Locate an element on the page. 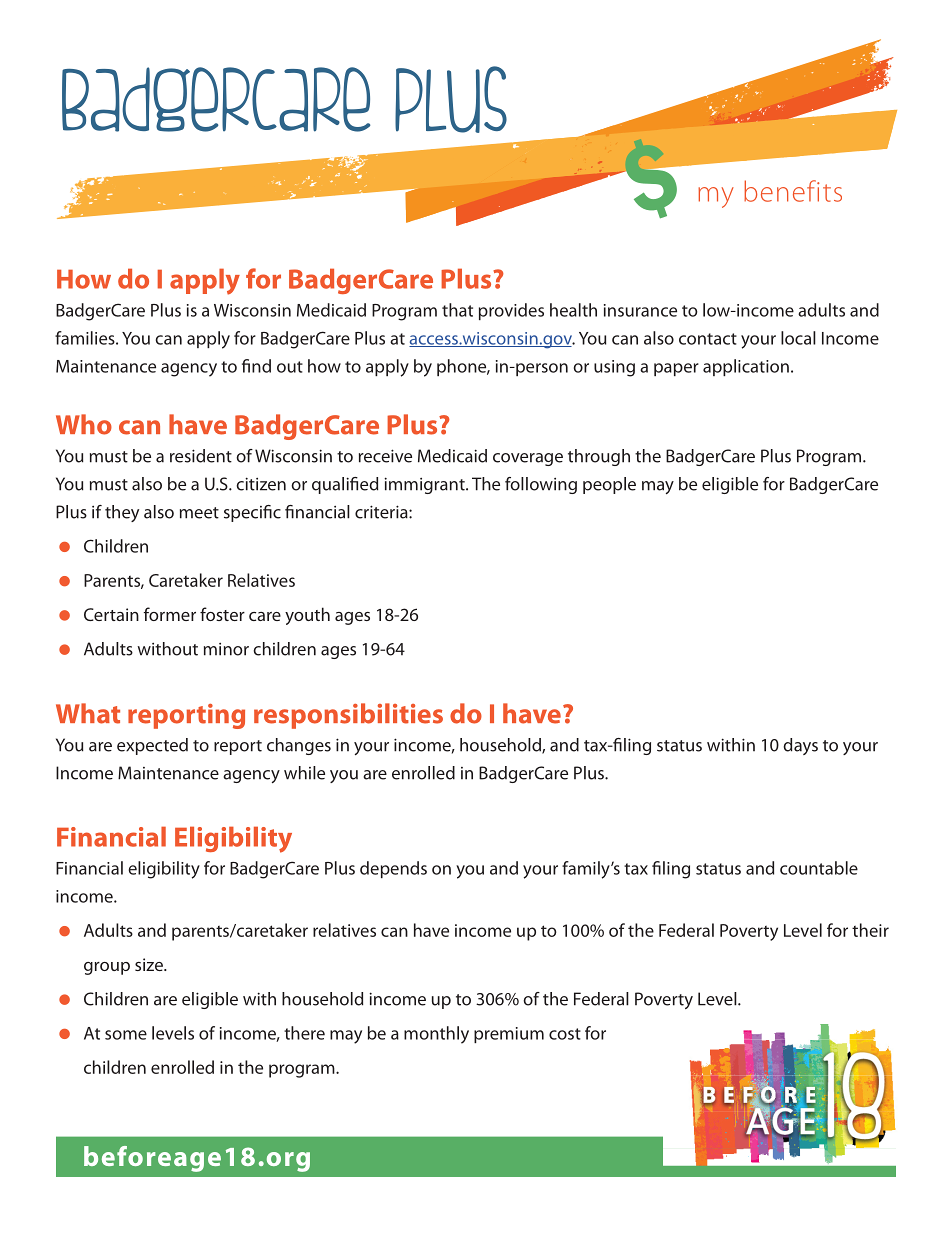 This document has height=1233, width=952. premium is located at coordinates (509, 1035).
